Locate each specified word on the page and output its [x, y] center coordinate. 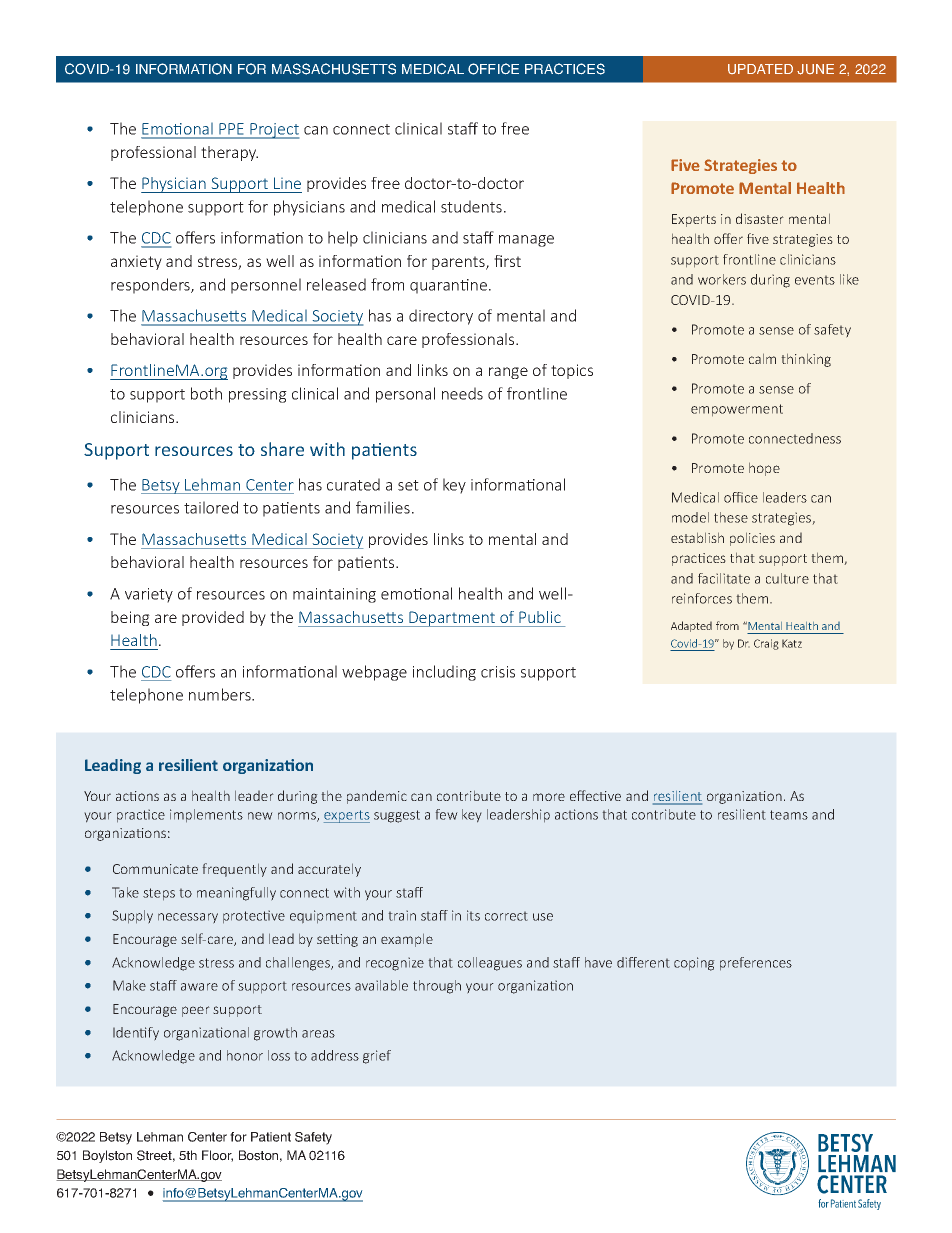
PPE [231, 128]
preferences [756, 964]
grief [377, 1057]
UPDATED [760, 69]
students [471, 206]
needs [462, 393]
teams [789, 815]
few [446, 814]
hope [764, 469]
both [206, 393]
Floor [217, 1156]
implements [206, 816]
